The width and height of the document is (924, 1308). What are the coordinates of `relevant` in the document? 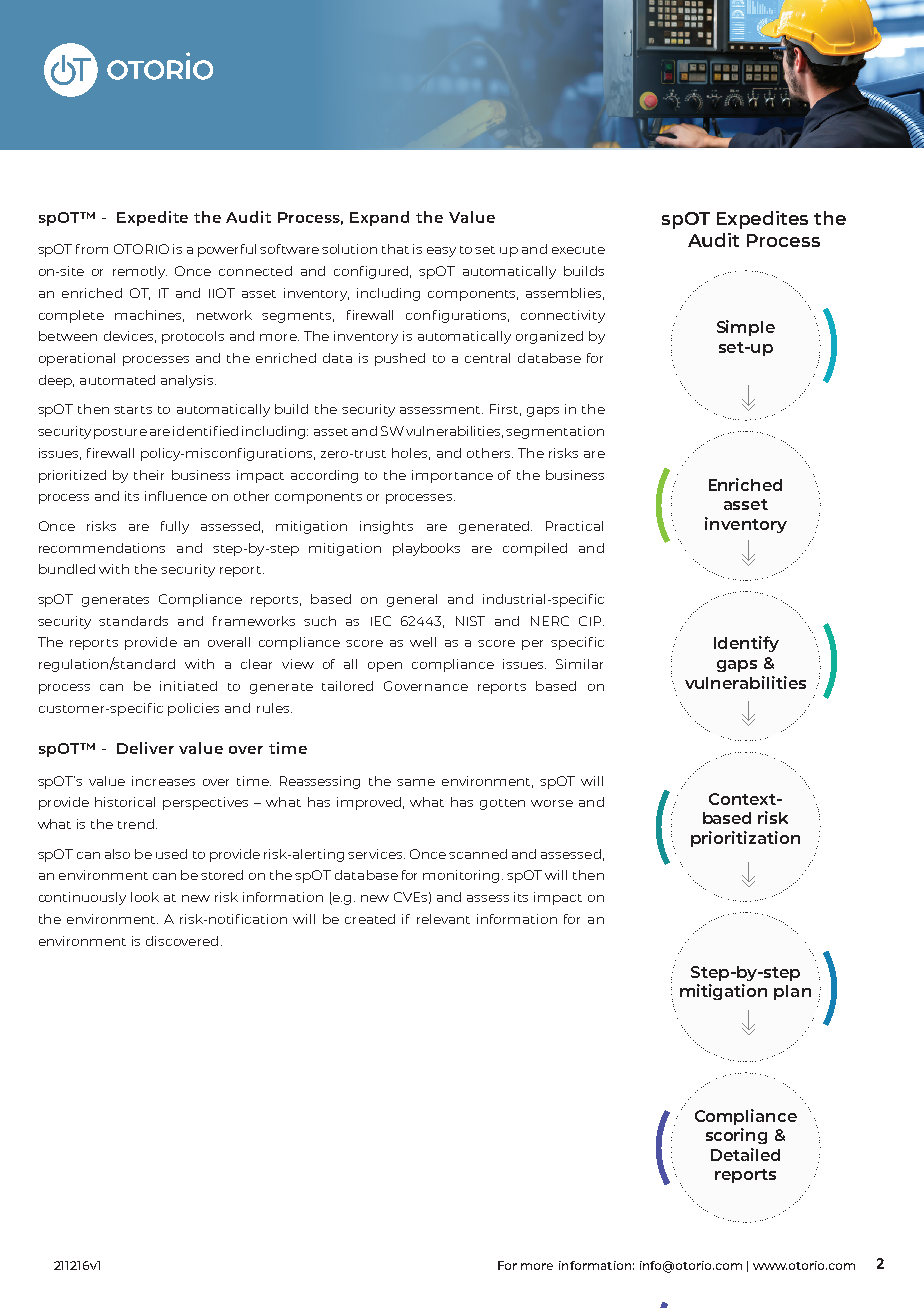 It's located at (443, 919).
